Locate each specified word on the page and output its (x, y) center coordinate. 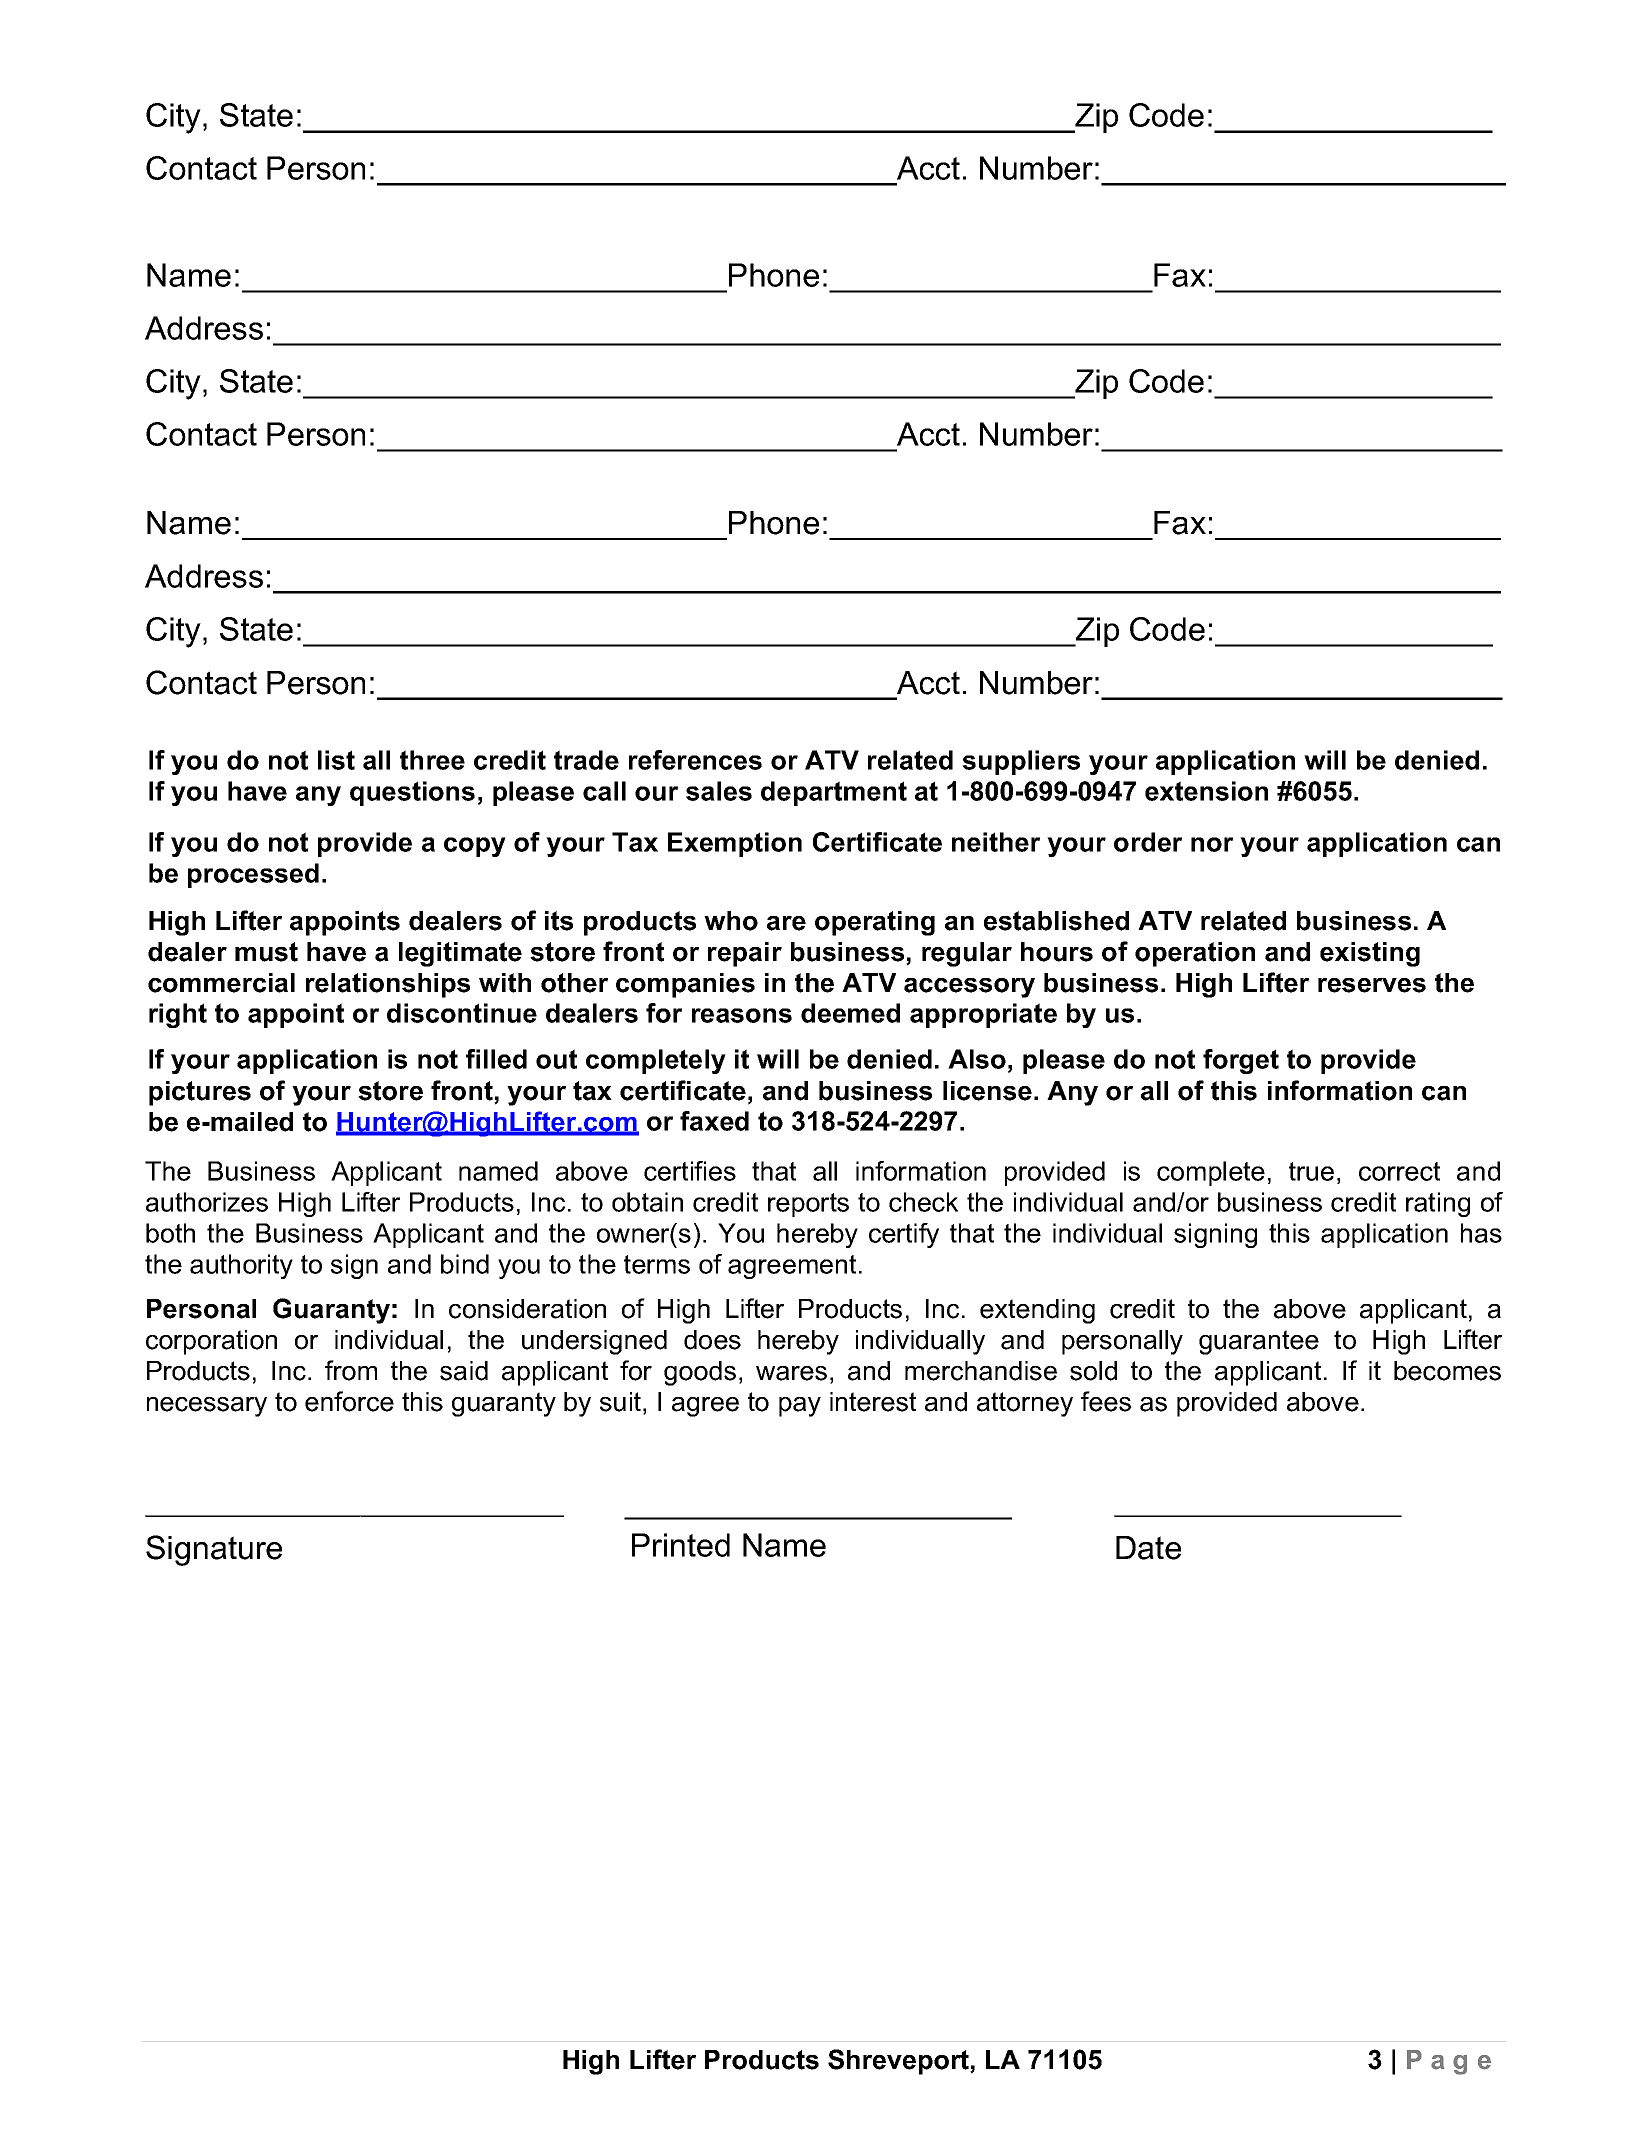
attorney (1025, 1404)
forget (1241, 1061)
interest (873, 1402)
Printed (681, 1545)
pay (800, 1407)
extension (1206, 791)
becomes (1447, 1371)
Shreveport (899, 2062)
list (336, 760)
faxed (714, 1121)
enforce (349, 1401)
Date (1148, 1548)
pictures (200, 1093)
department (834, 793)
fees (1106, 1401)
